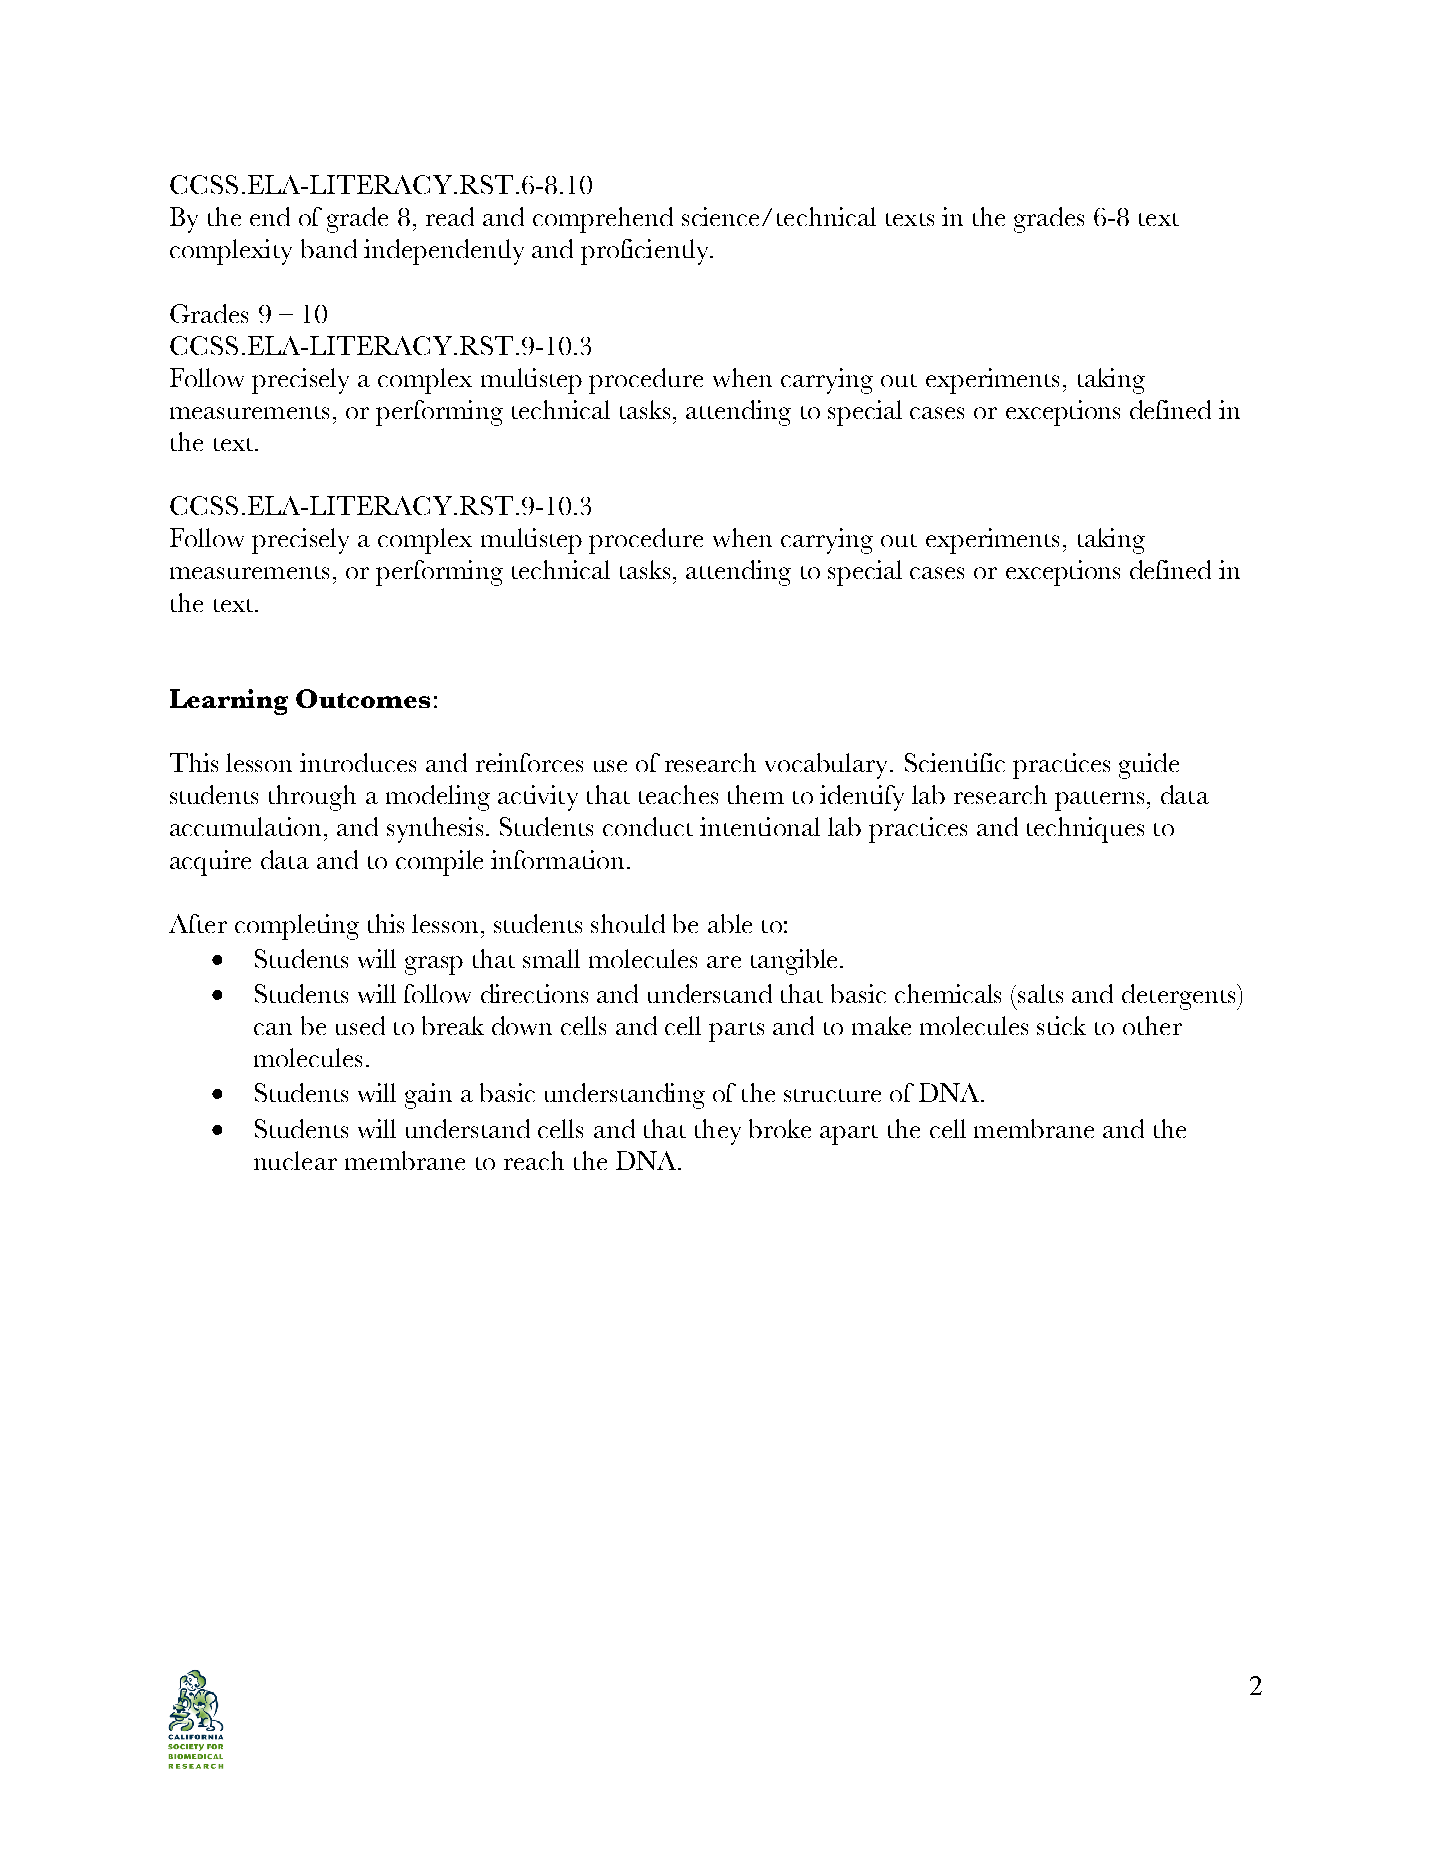  What do you see at coordinates (646, 252) in the image?
I see `proficiently` at bounding box center [646, 252].
